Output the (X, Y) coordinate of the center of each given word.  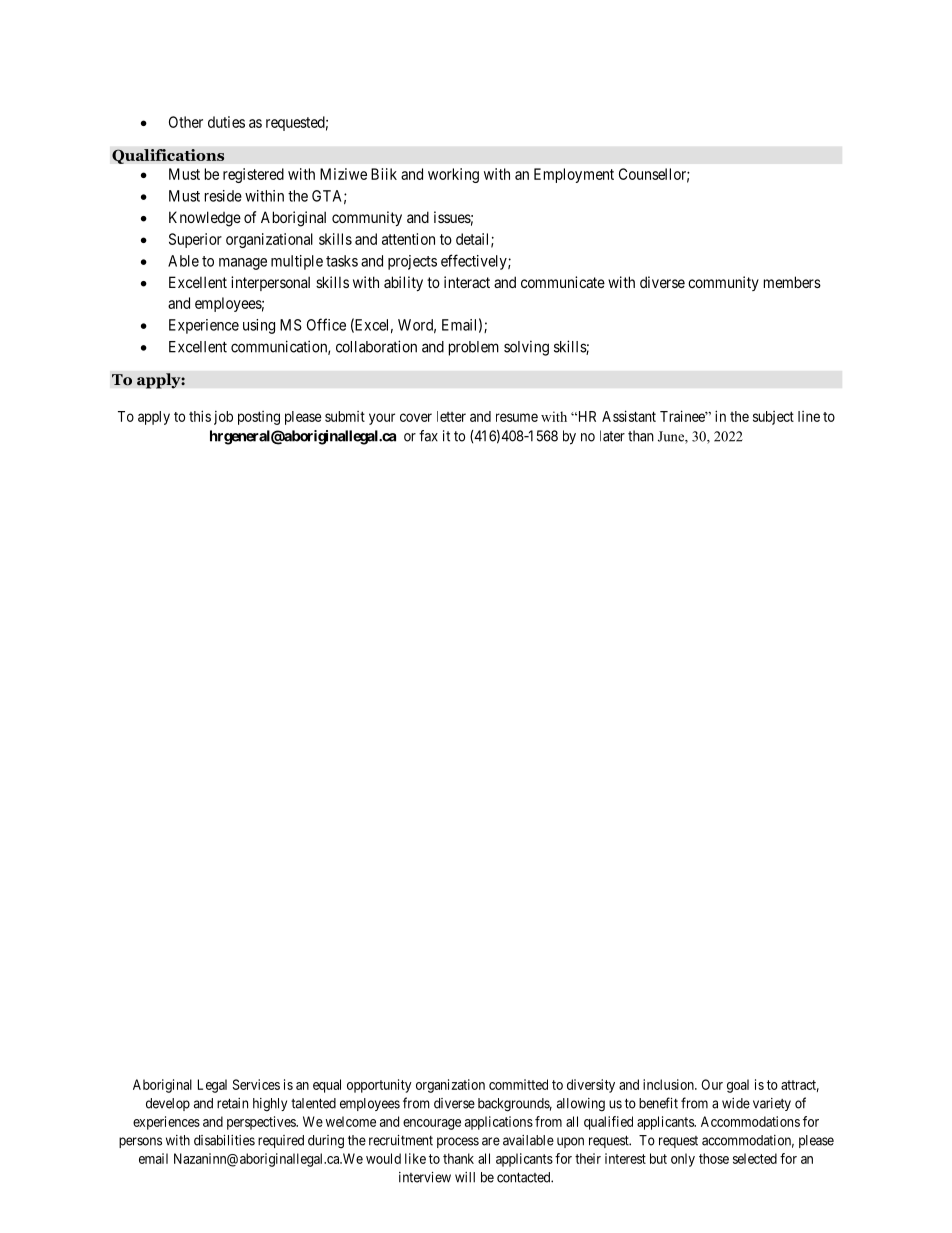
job (223, 418)
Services (256, 1084)
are (491, 1141)
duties (226, 122)
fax (428, 436)
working (453, 175)
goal (738, 1086)
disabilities (224, 1140)
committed (518, 1084)
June (672, 437)
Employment (574, 175)
